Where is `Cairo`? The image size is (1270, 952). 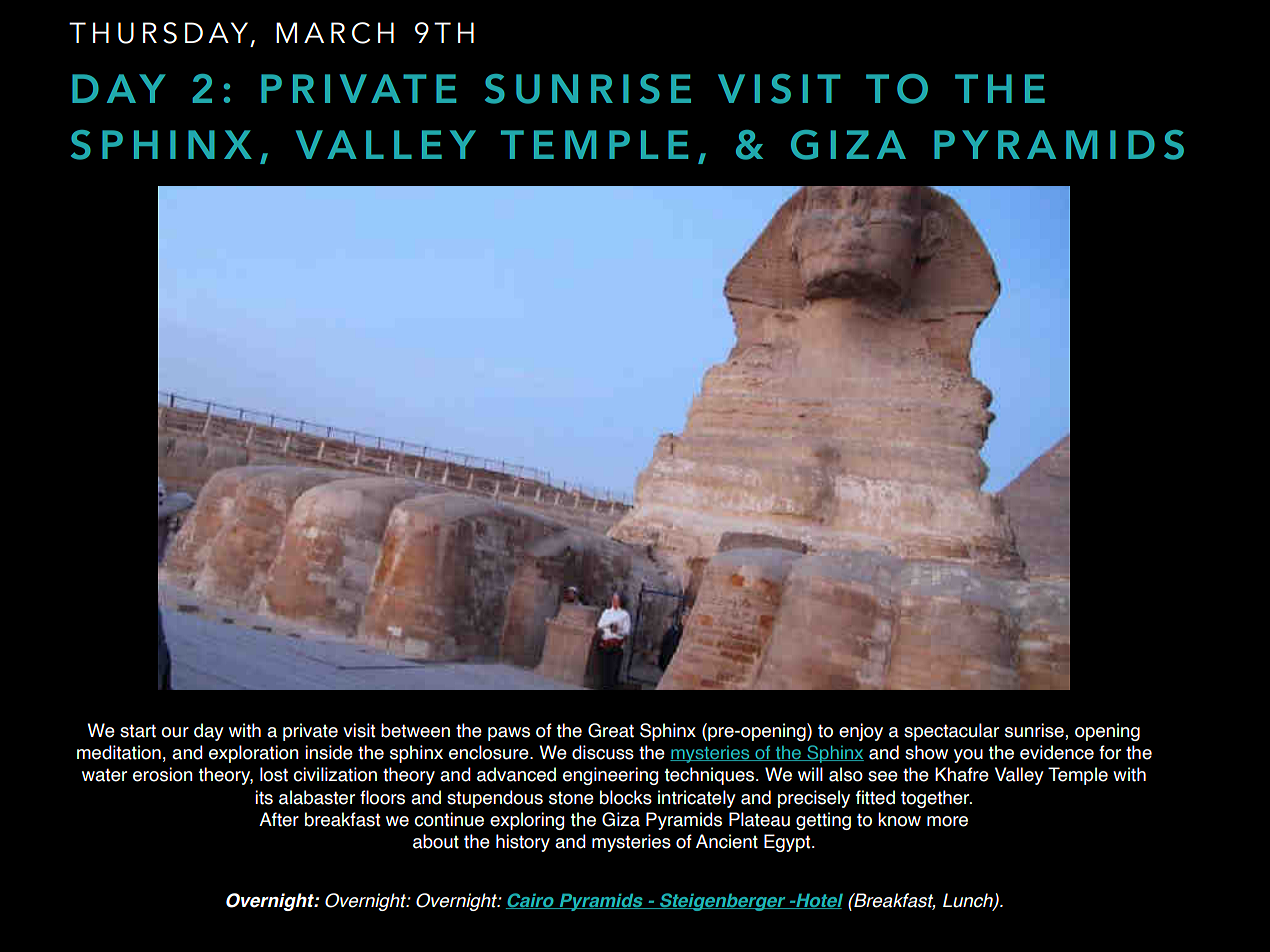
Cairo is located at coordinates (531, 901).
